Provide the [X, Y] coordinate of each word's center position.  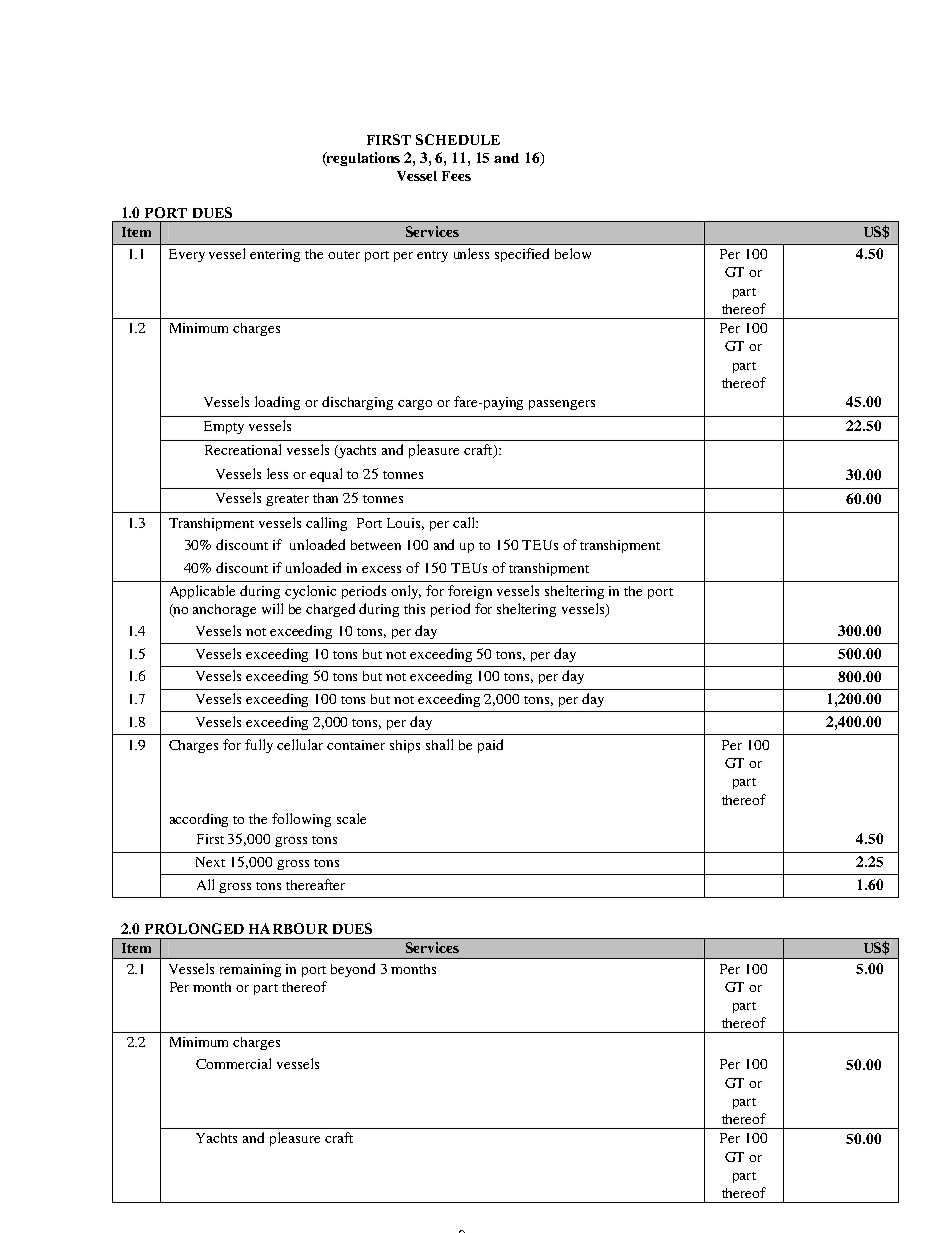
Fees [456, 176]
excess [381, 569]
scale [351, 818]
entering [275, 255]
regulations [362, 159]
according [199, 820]
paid [490, 746]
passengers [562, 405]
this [414, 609]
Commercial [233, 1063]
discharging [357, 403]
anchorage [224, 610]
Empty [224, 427]
